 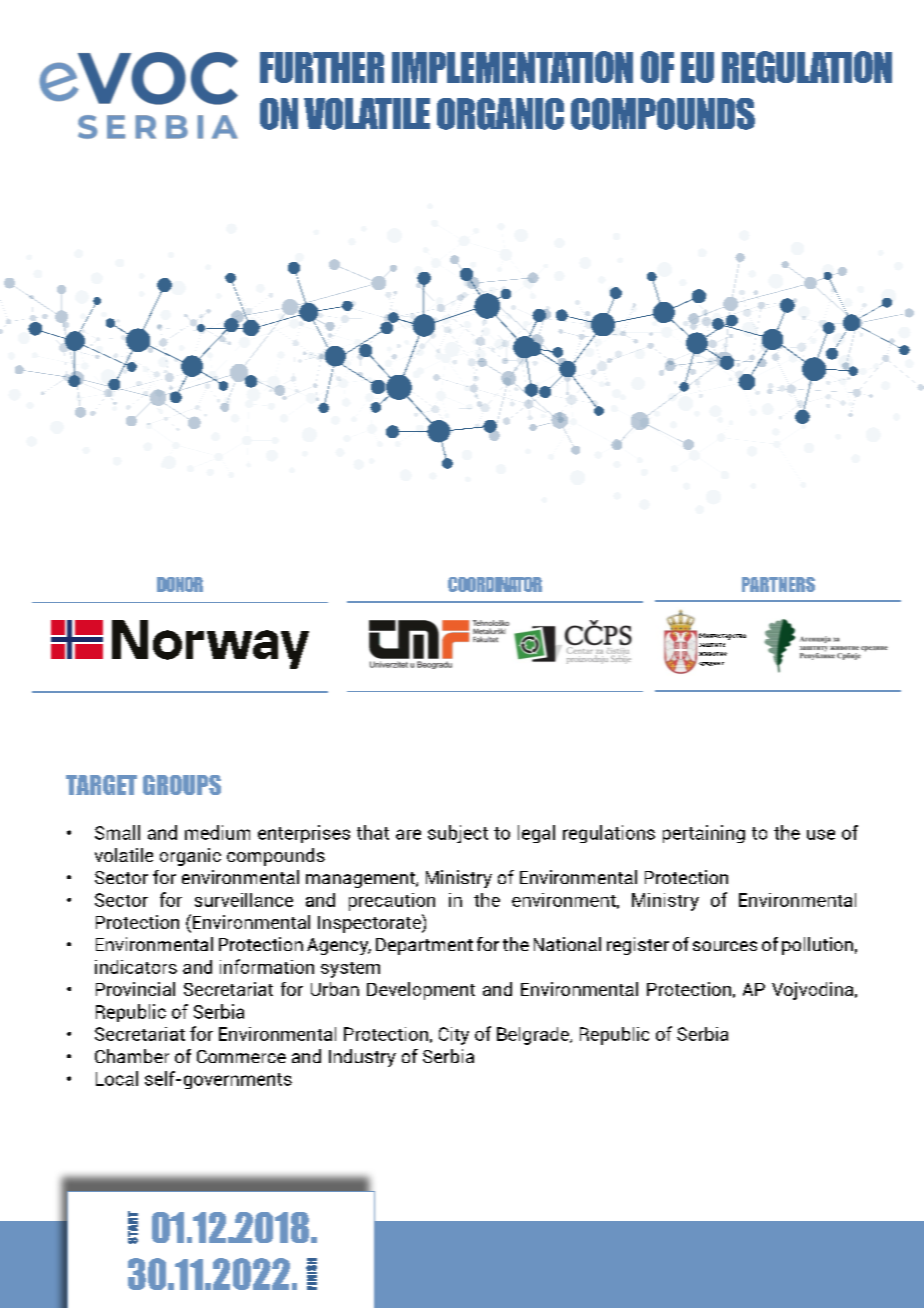 I want to click on PARTNERS, so click(x=778, y=584).
